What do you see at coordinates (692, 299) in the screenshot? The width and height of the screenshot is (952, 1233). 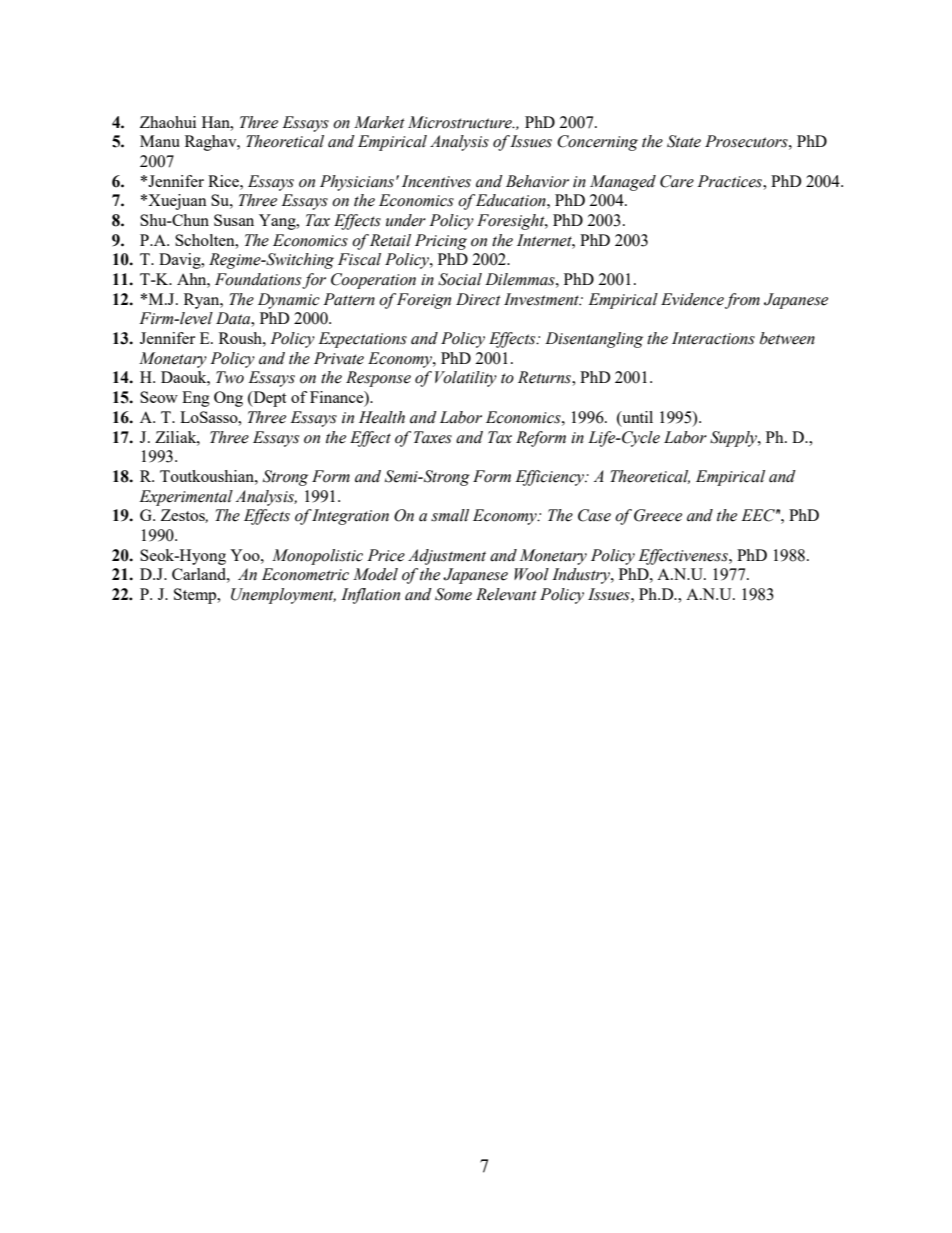 I see `Evidence` at bounding box center [692, 299].
